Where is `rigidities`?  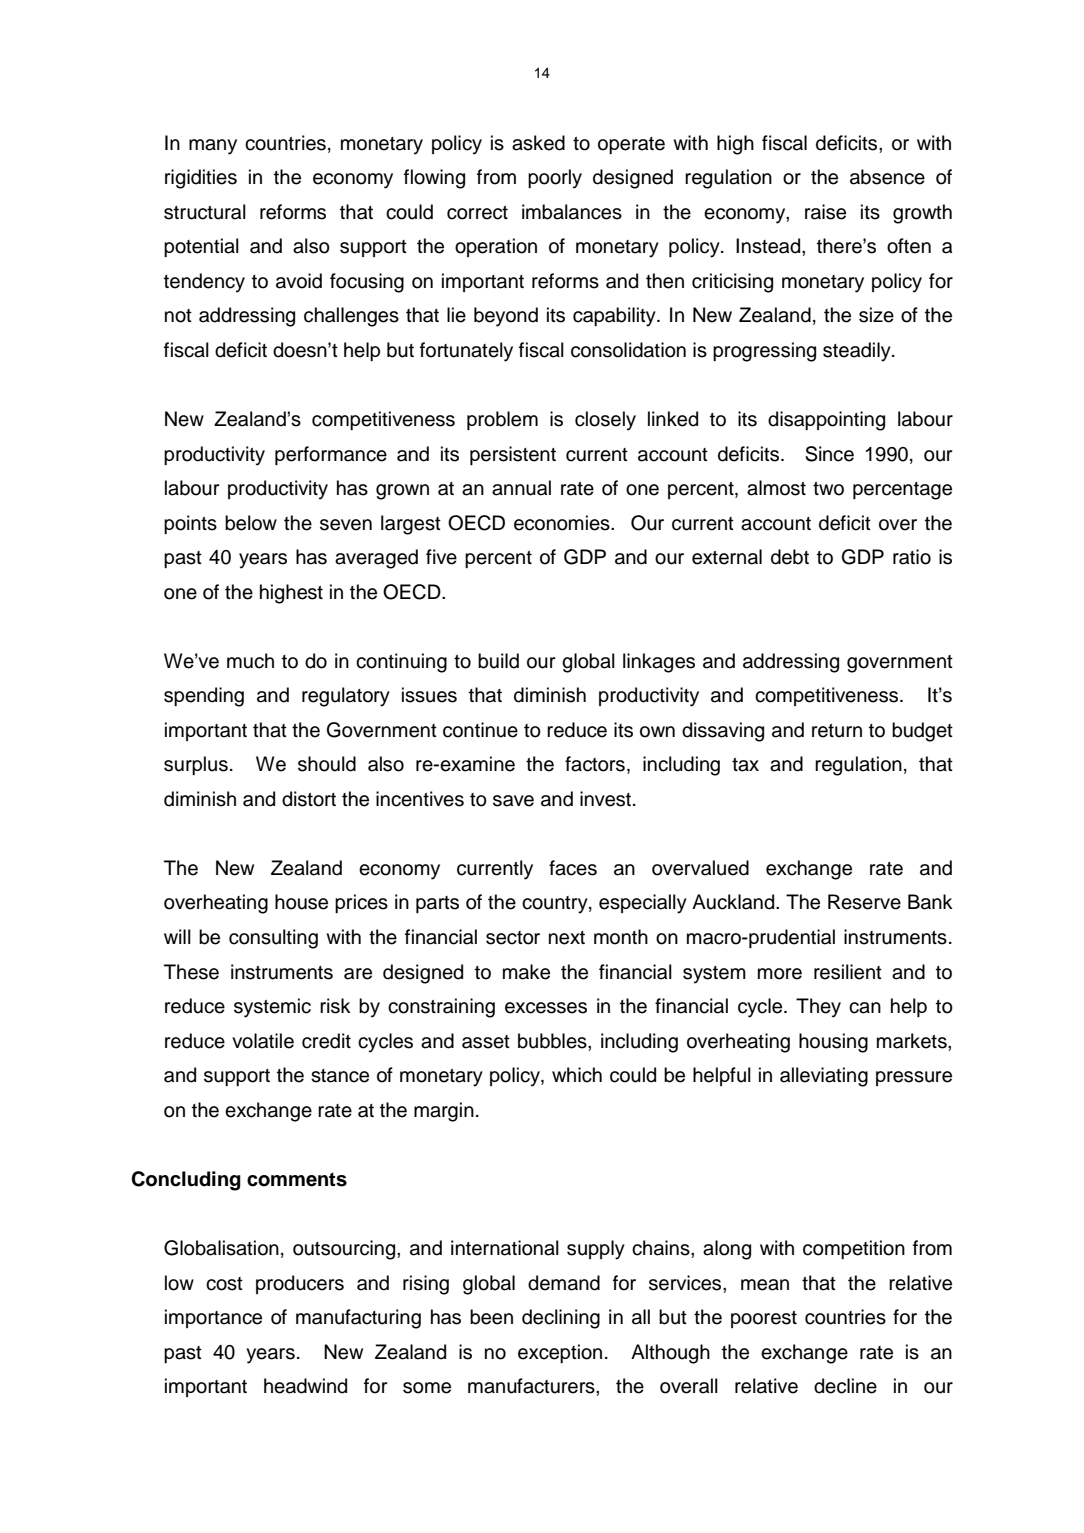
rigidities is located at coordinates (201, 179).
